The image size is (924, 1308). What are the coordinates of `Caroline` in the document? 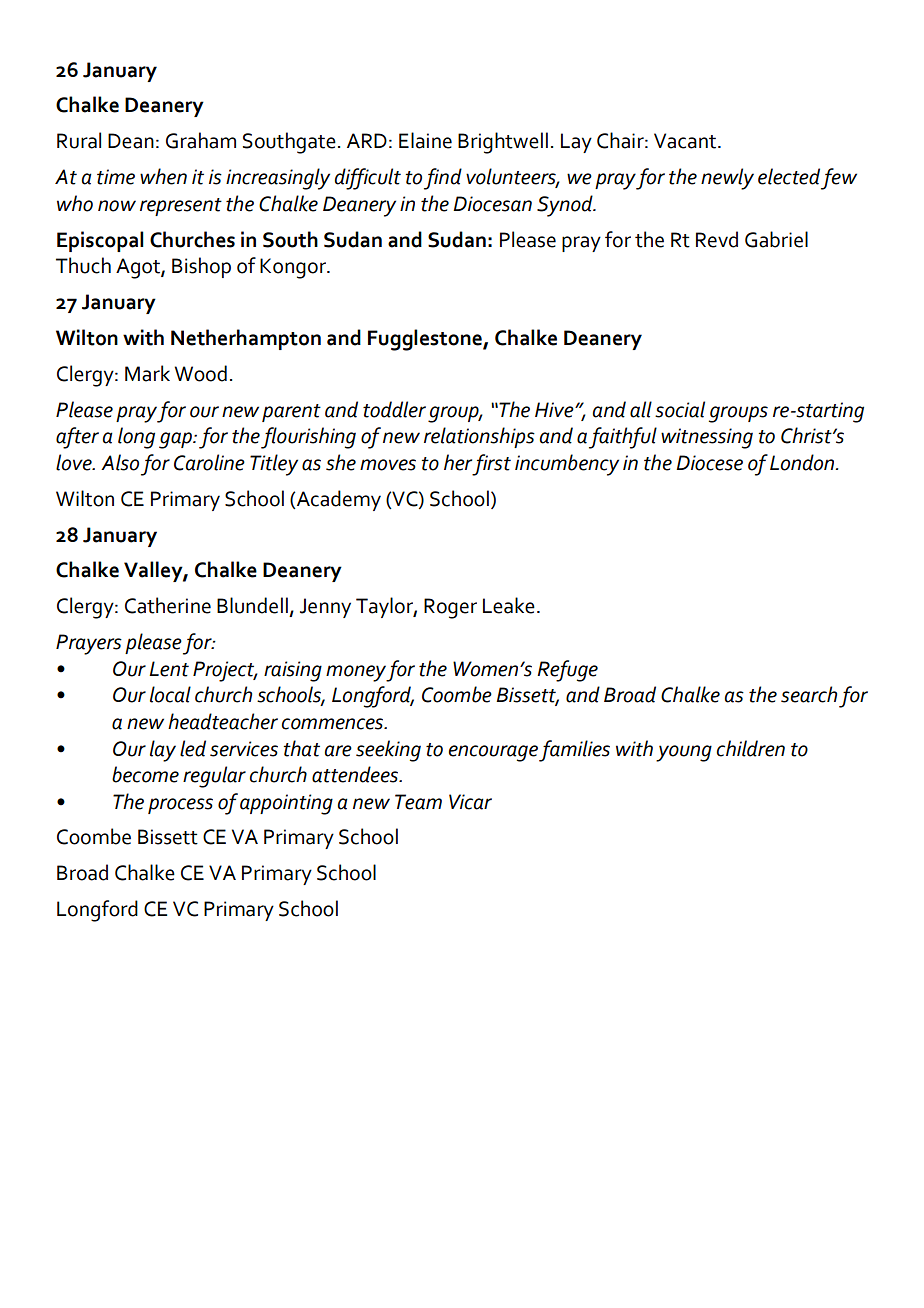 It's located at (209, 462).
